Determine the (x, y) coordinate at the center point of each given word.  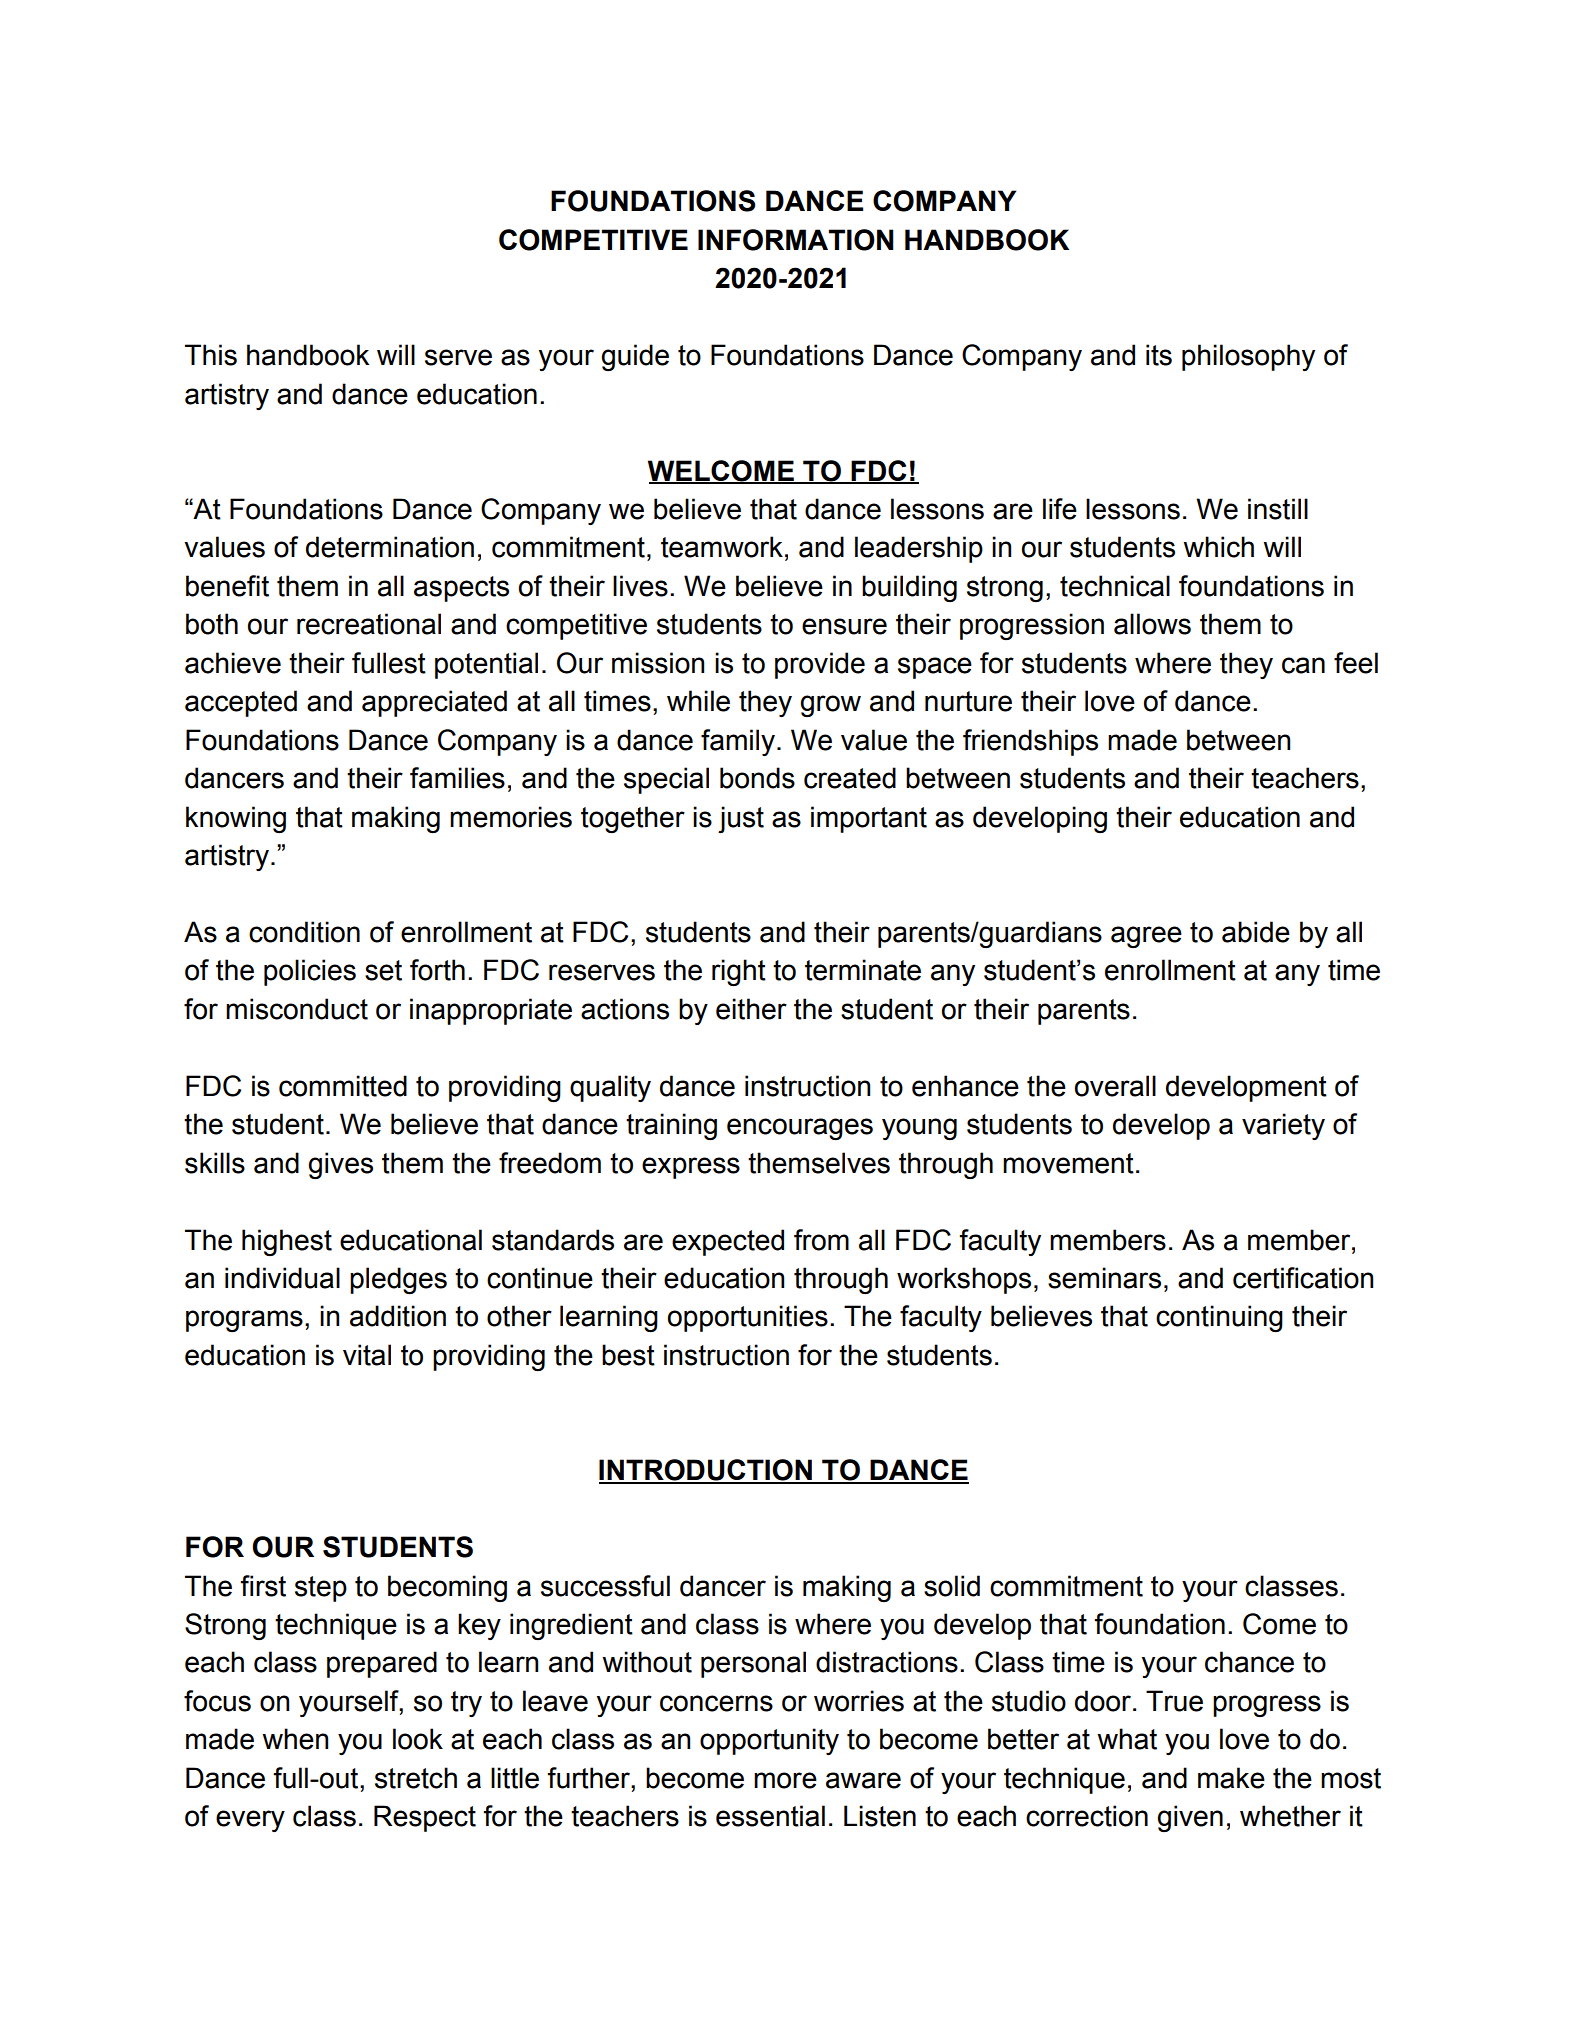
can (1303, 665)
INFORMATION (796, 240)
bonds (757, 778)
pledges (398, 1280)
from (821, 1240)
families (457, 778)
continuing (1219, 1318)
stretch (416, 1778)
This (211, 355)
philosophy (1248, 357)
